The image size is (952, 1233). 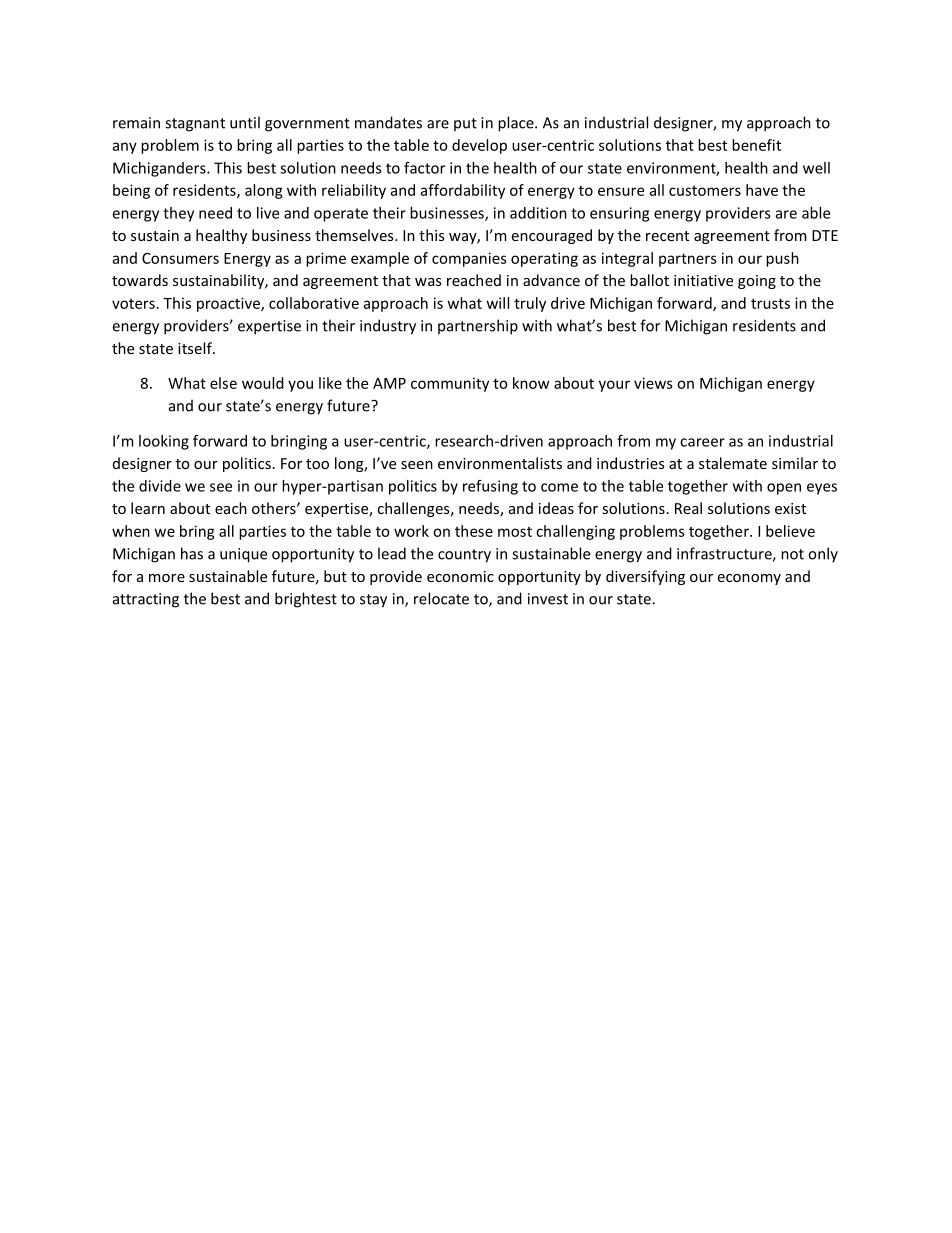 What do you see at coordinates (164, 442) in the image?
I see `looking` at bounding box center [164, 442].
